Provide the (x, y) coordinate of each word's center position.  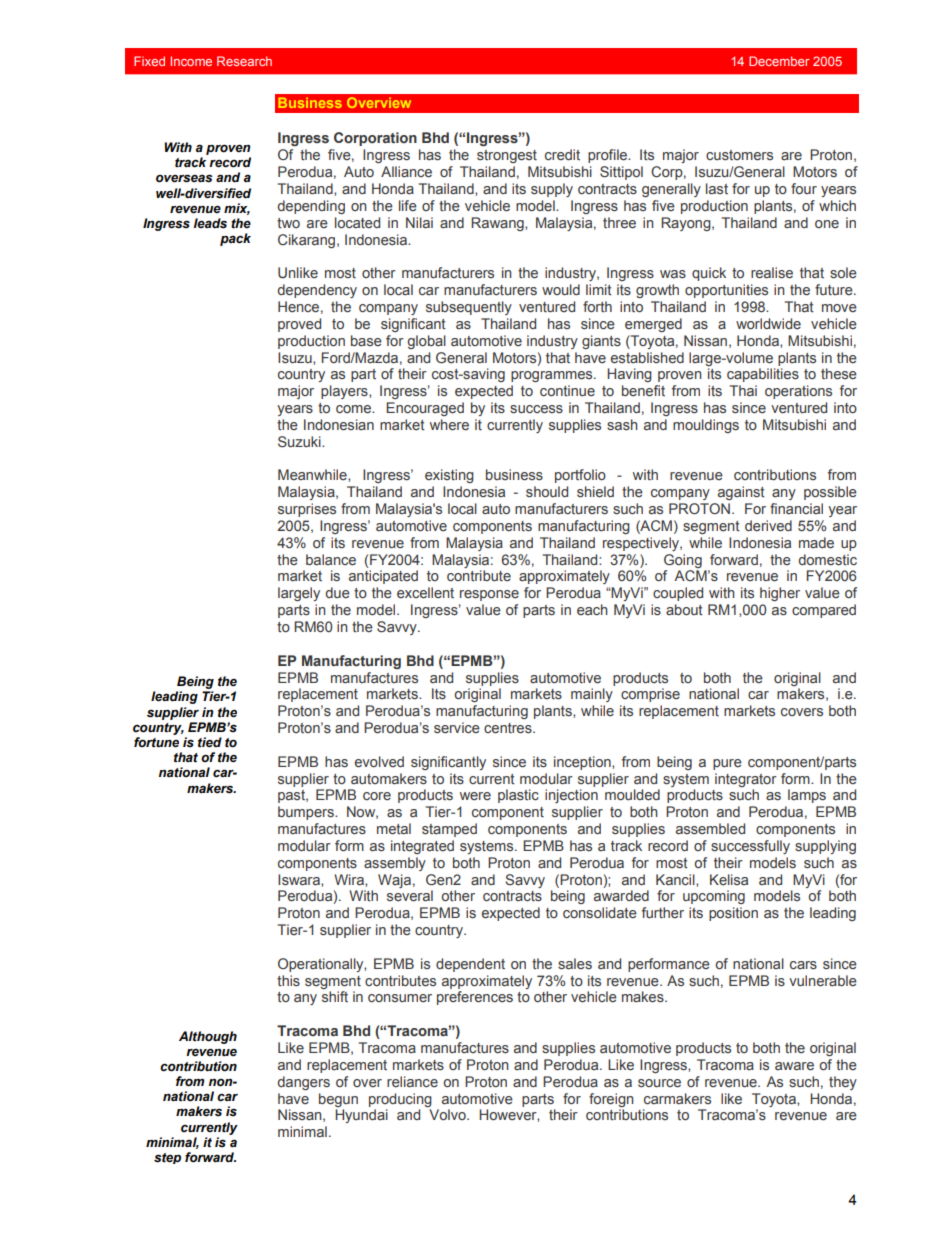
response (489, 595)
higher (780, 594)
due (337, 592)
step (167, 1158)
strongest (507, 156)
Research (244, 61)
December (779, 61)
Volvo (448, 1114)
